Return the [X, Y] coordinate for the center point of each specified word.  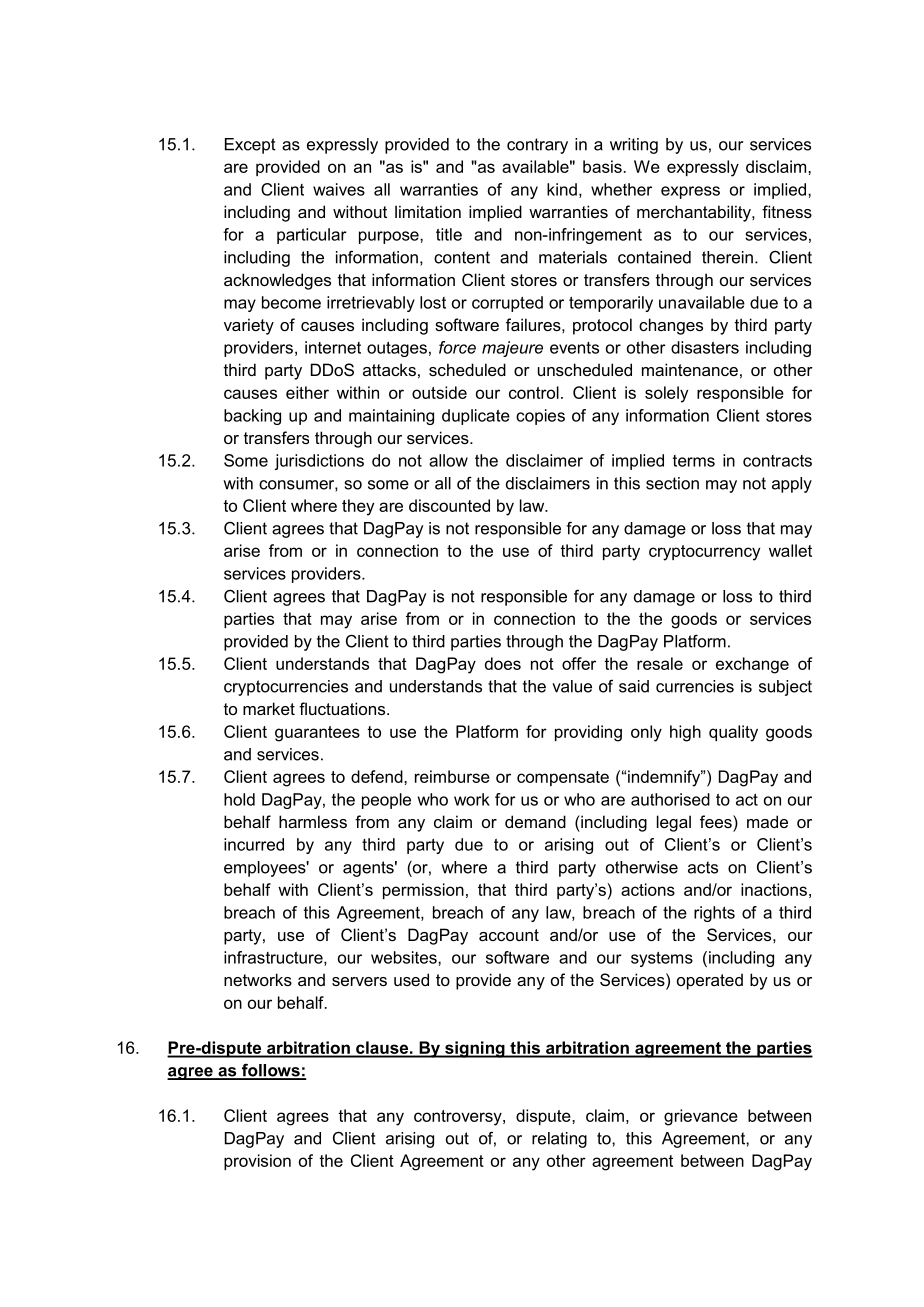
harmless [313, 821]
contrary [537, 146]
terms [694, 461]
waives [339, 189]
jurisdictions [319, 462]
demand [535, 821]
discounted [449, 505]
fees [717, 821]
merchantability [695, 213]
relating [559, 1140]
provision [257, 1162]
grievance [701, 1117]
